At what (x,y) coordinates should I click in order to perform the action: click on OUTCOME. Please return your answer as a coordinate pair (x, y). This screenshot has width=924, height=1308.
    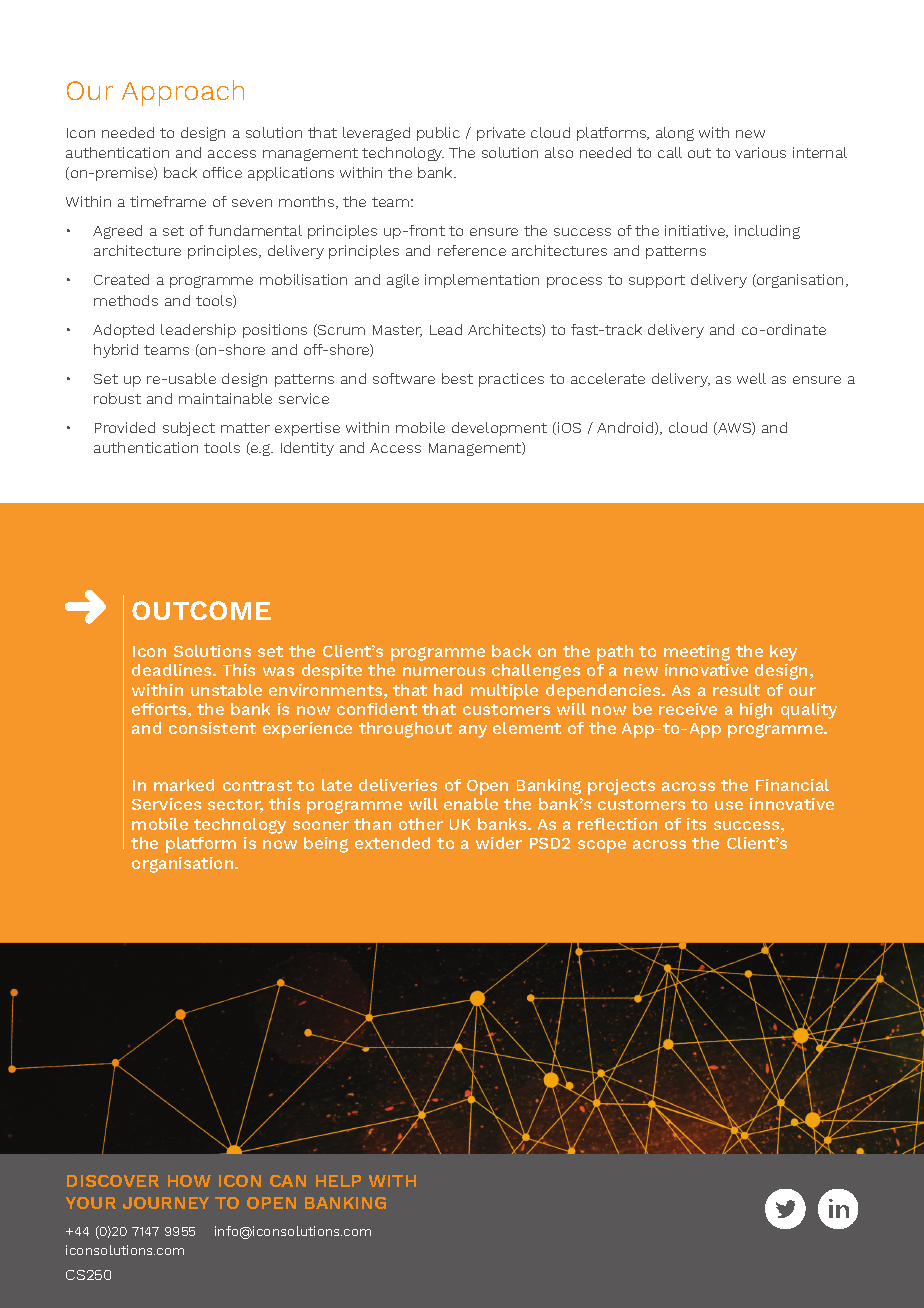
    Looking at the image, I should click on (201, 610).
